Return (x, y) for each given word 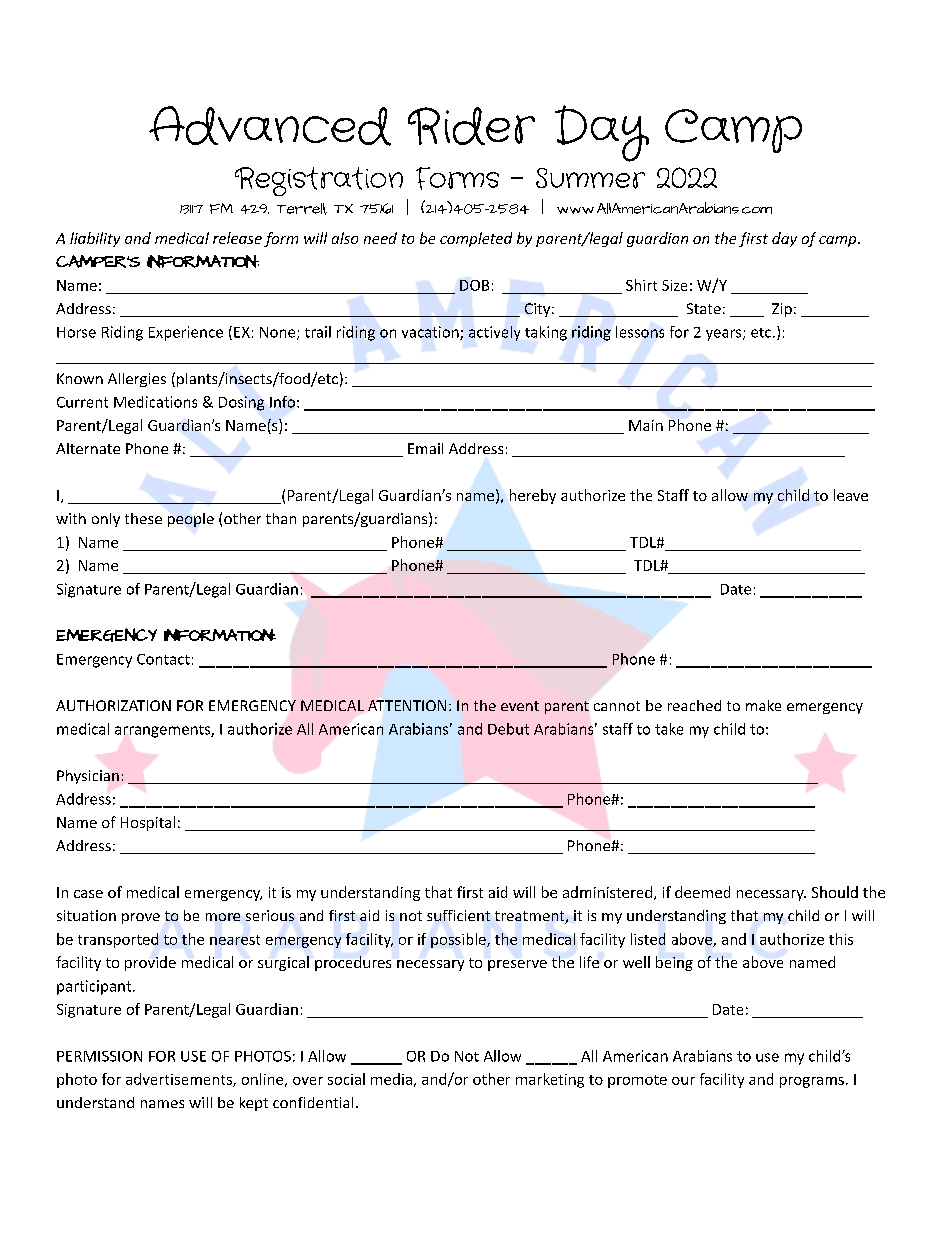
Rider (471, 126)
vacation (431, 333)
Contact (163, 659)
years (725, 335)
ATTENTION (407, 705)
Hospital (148, 823)
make (763, 705)
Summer (590, 178)
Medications (155, 402)
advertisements (180, 1080)
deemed (702, 892)
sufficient (458, 915)
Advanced (270, 126)
